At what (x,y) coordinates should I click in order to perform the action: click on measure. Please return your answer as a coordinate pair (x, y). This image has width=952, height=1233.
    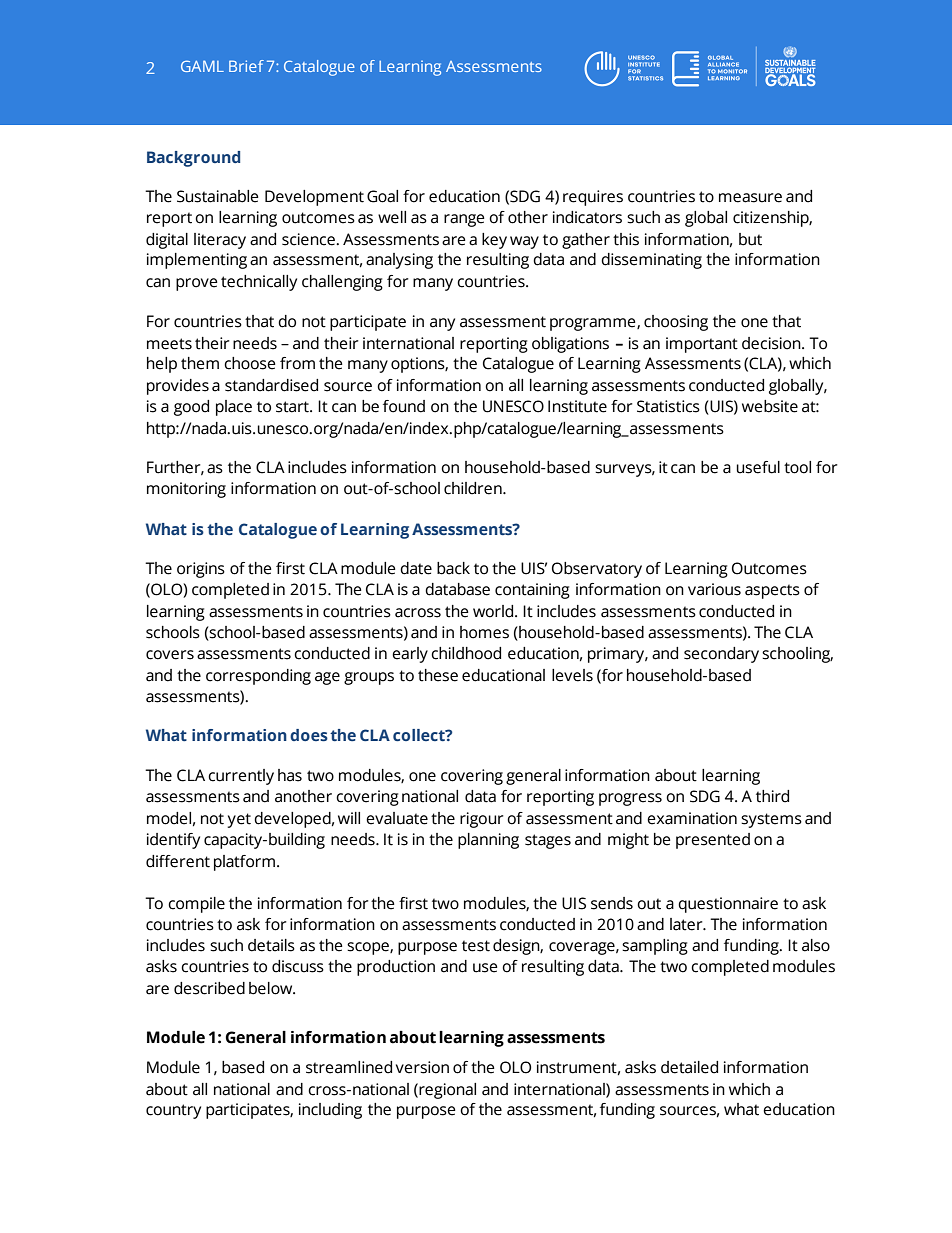
    Looking at the image, I should click on (750, 198).
